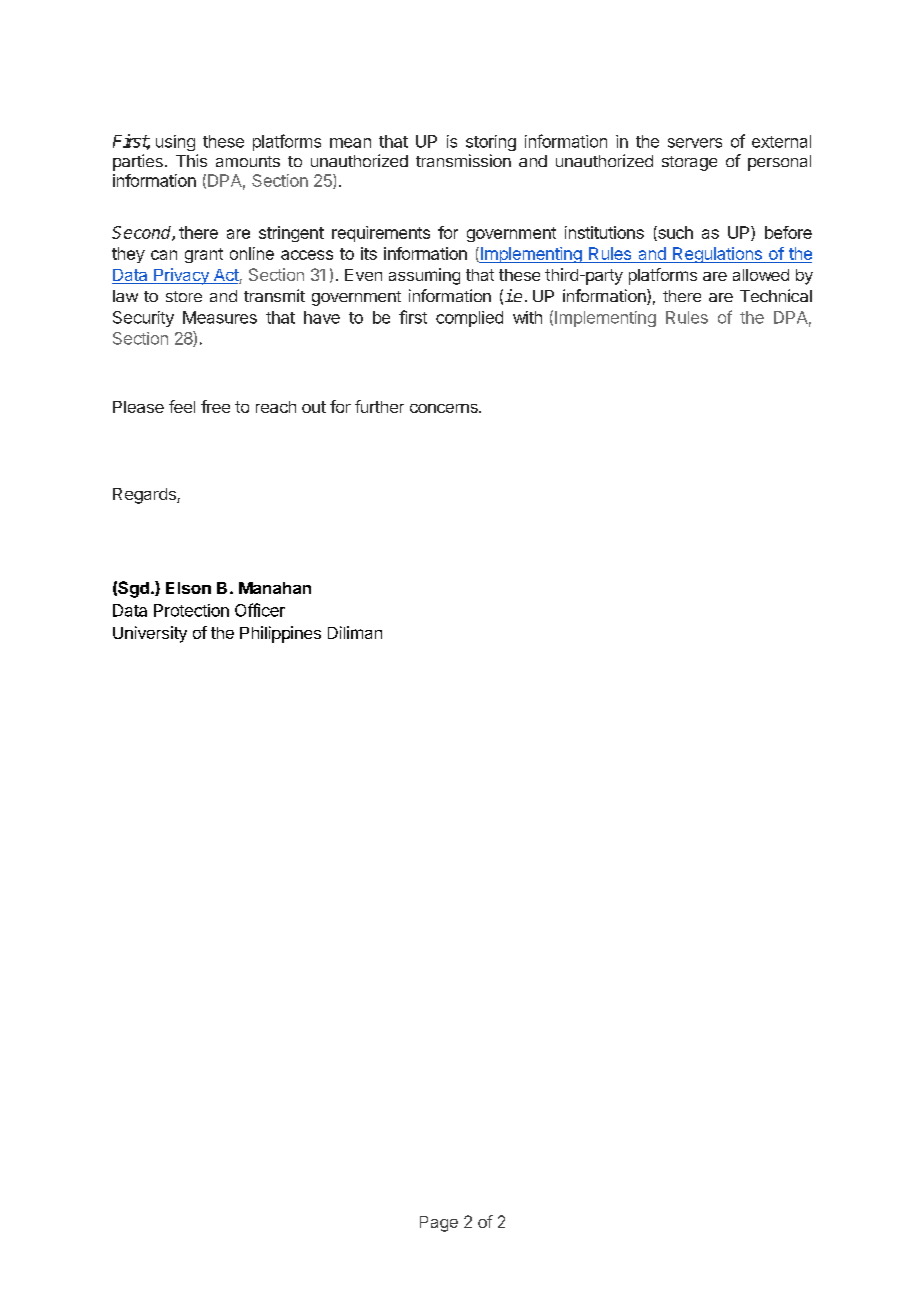  I want to click on transmission, so click(463, 160).
